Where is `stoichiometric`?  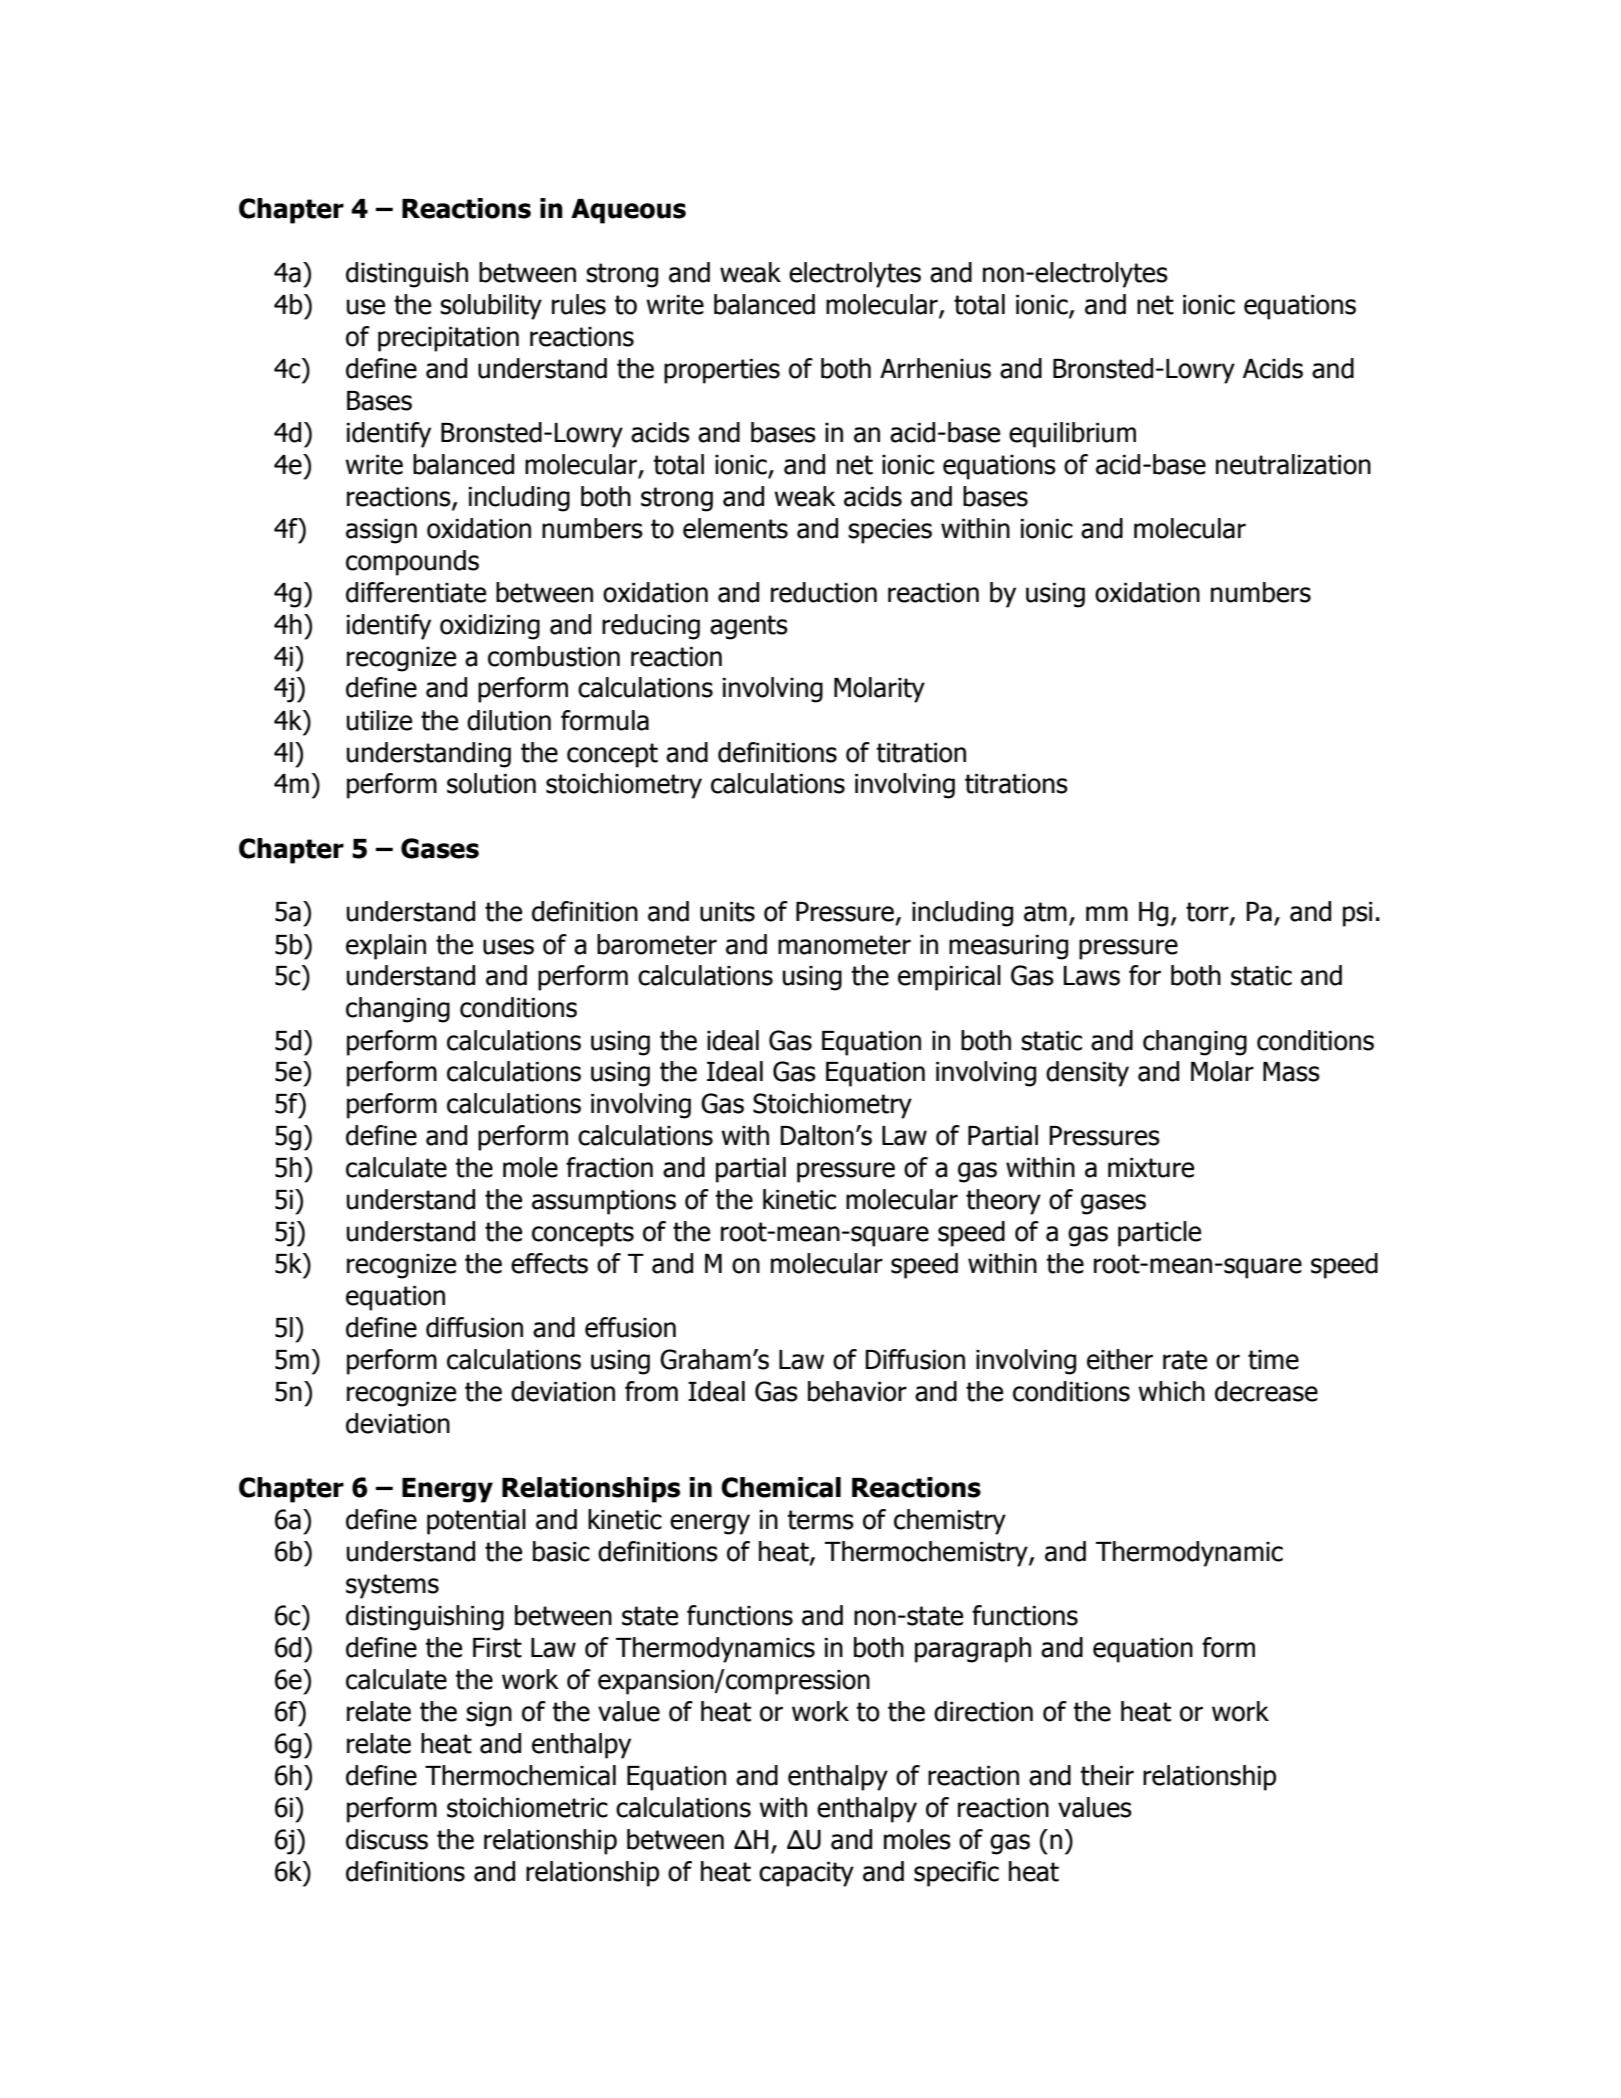
stoichiometric is located at coordinates (527, 1807).
